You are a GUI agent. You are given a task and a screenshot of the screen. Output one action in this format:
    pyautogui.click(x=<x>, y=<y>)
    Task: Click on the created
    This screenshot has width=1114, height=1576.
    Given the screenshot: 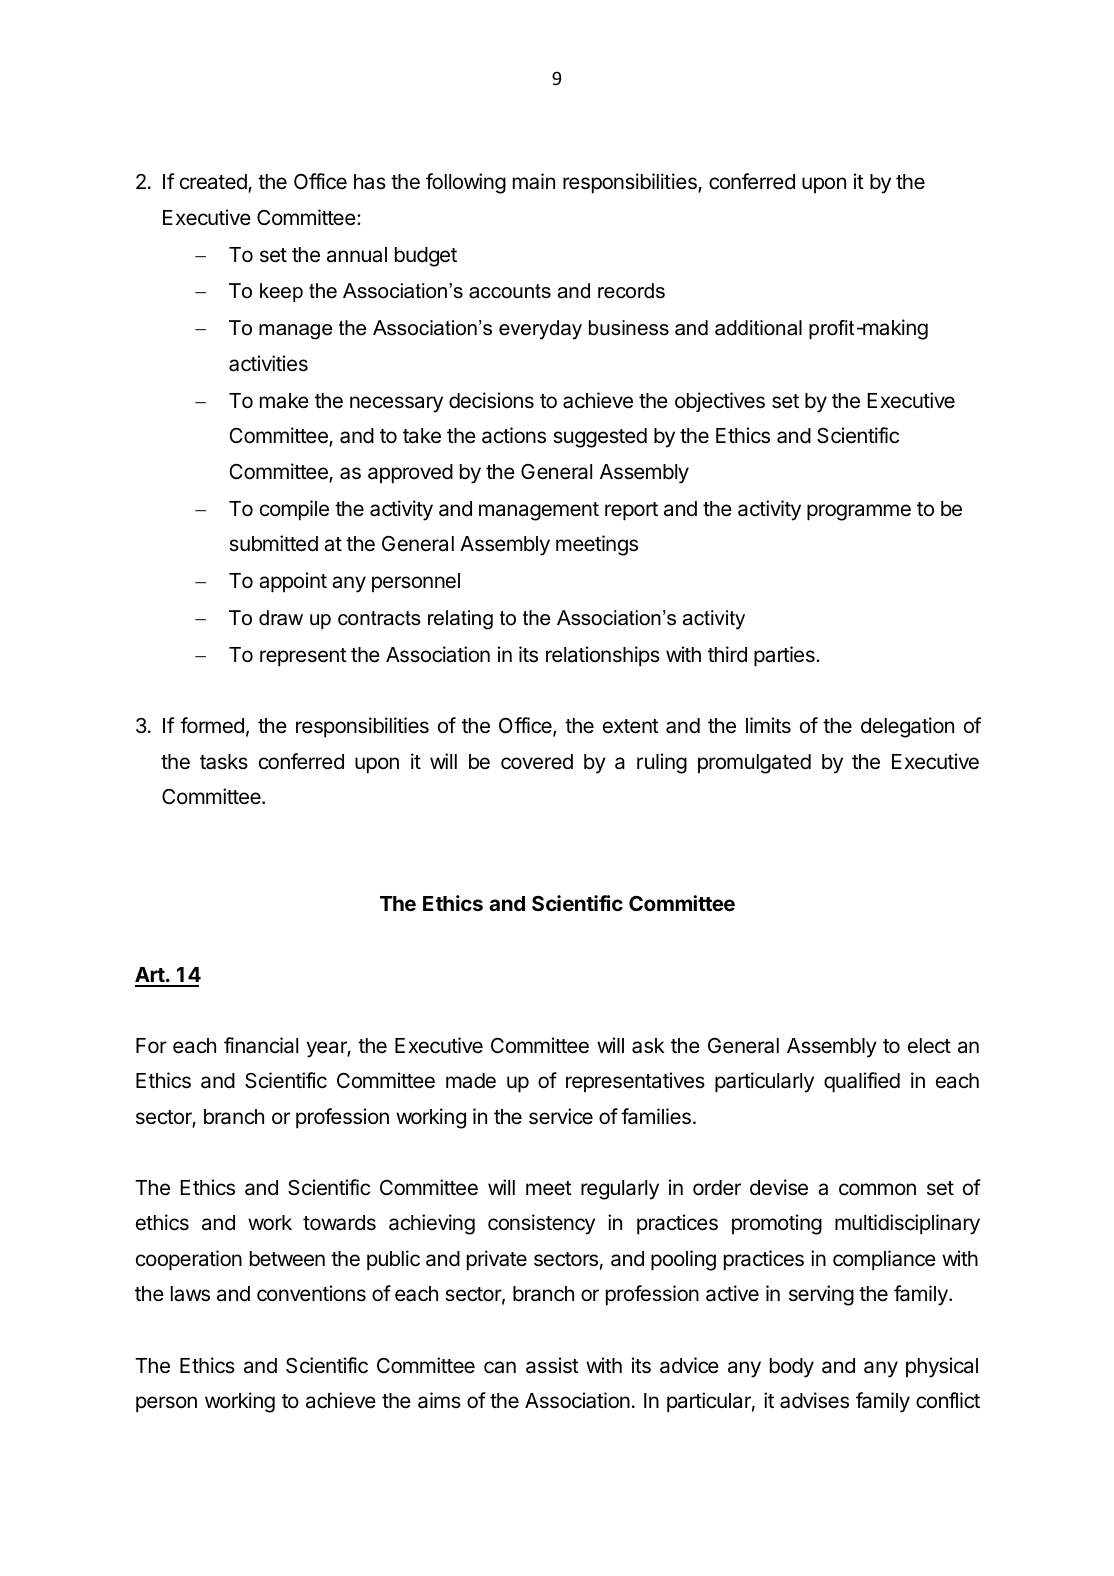 What is the action you would take?
    pyautogui.click(x=214, y=183)
